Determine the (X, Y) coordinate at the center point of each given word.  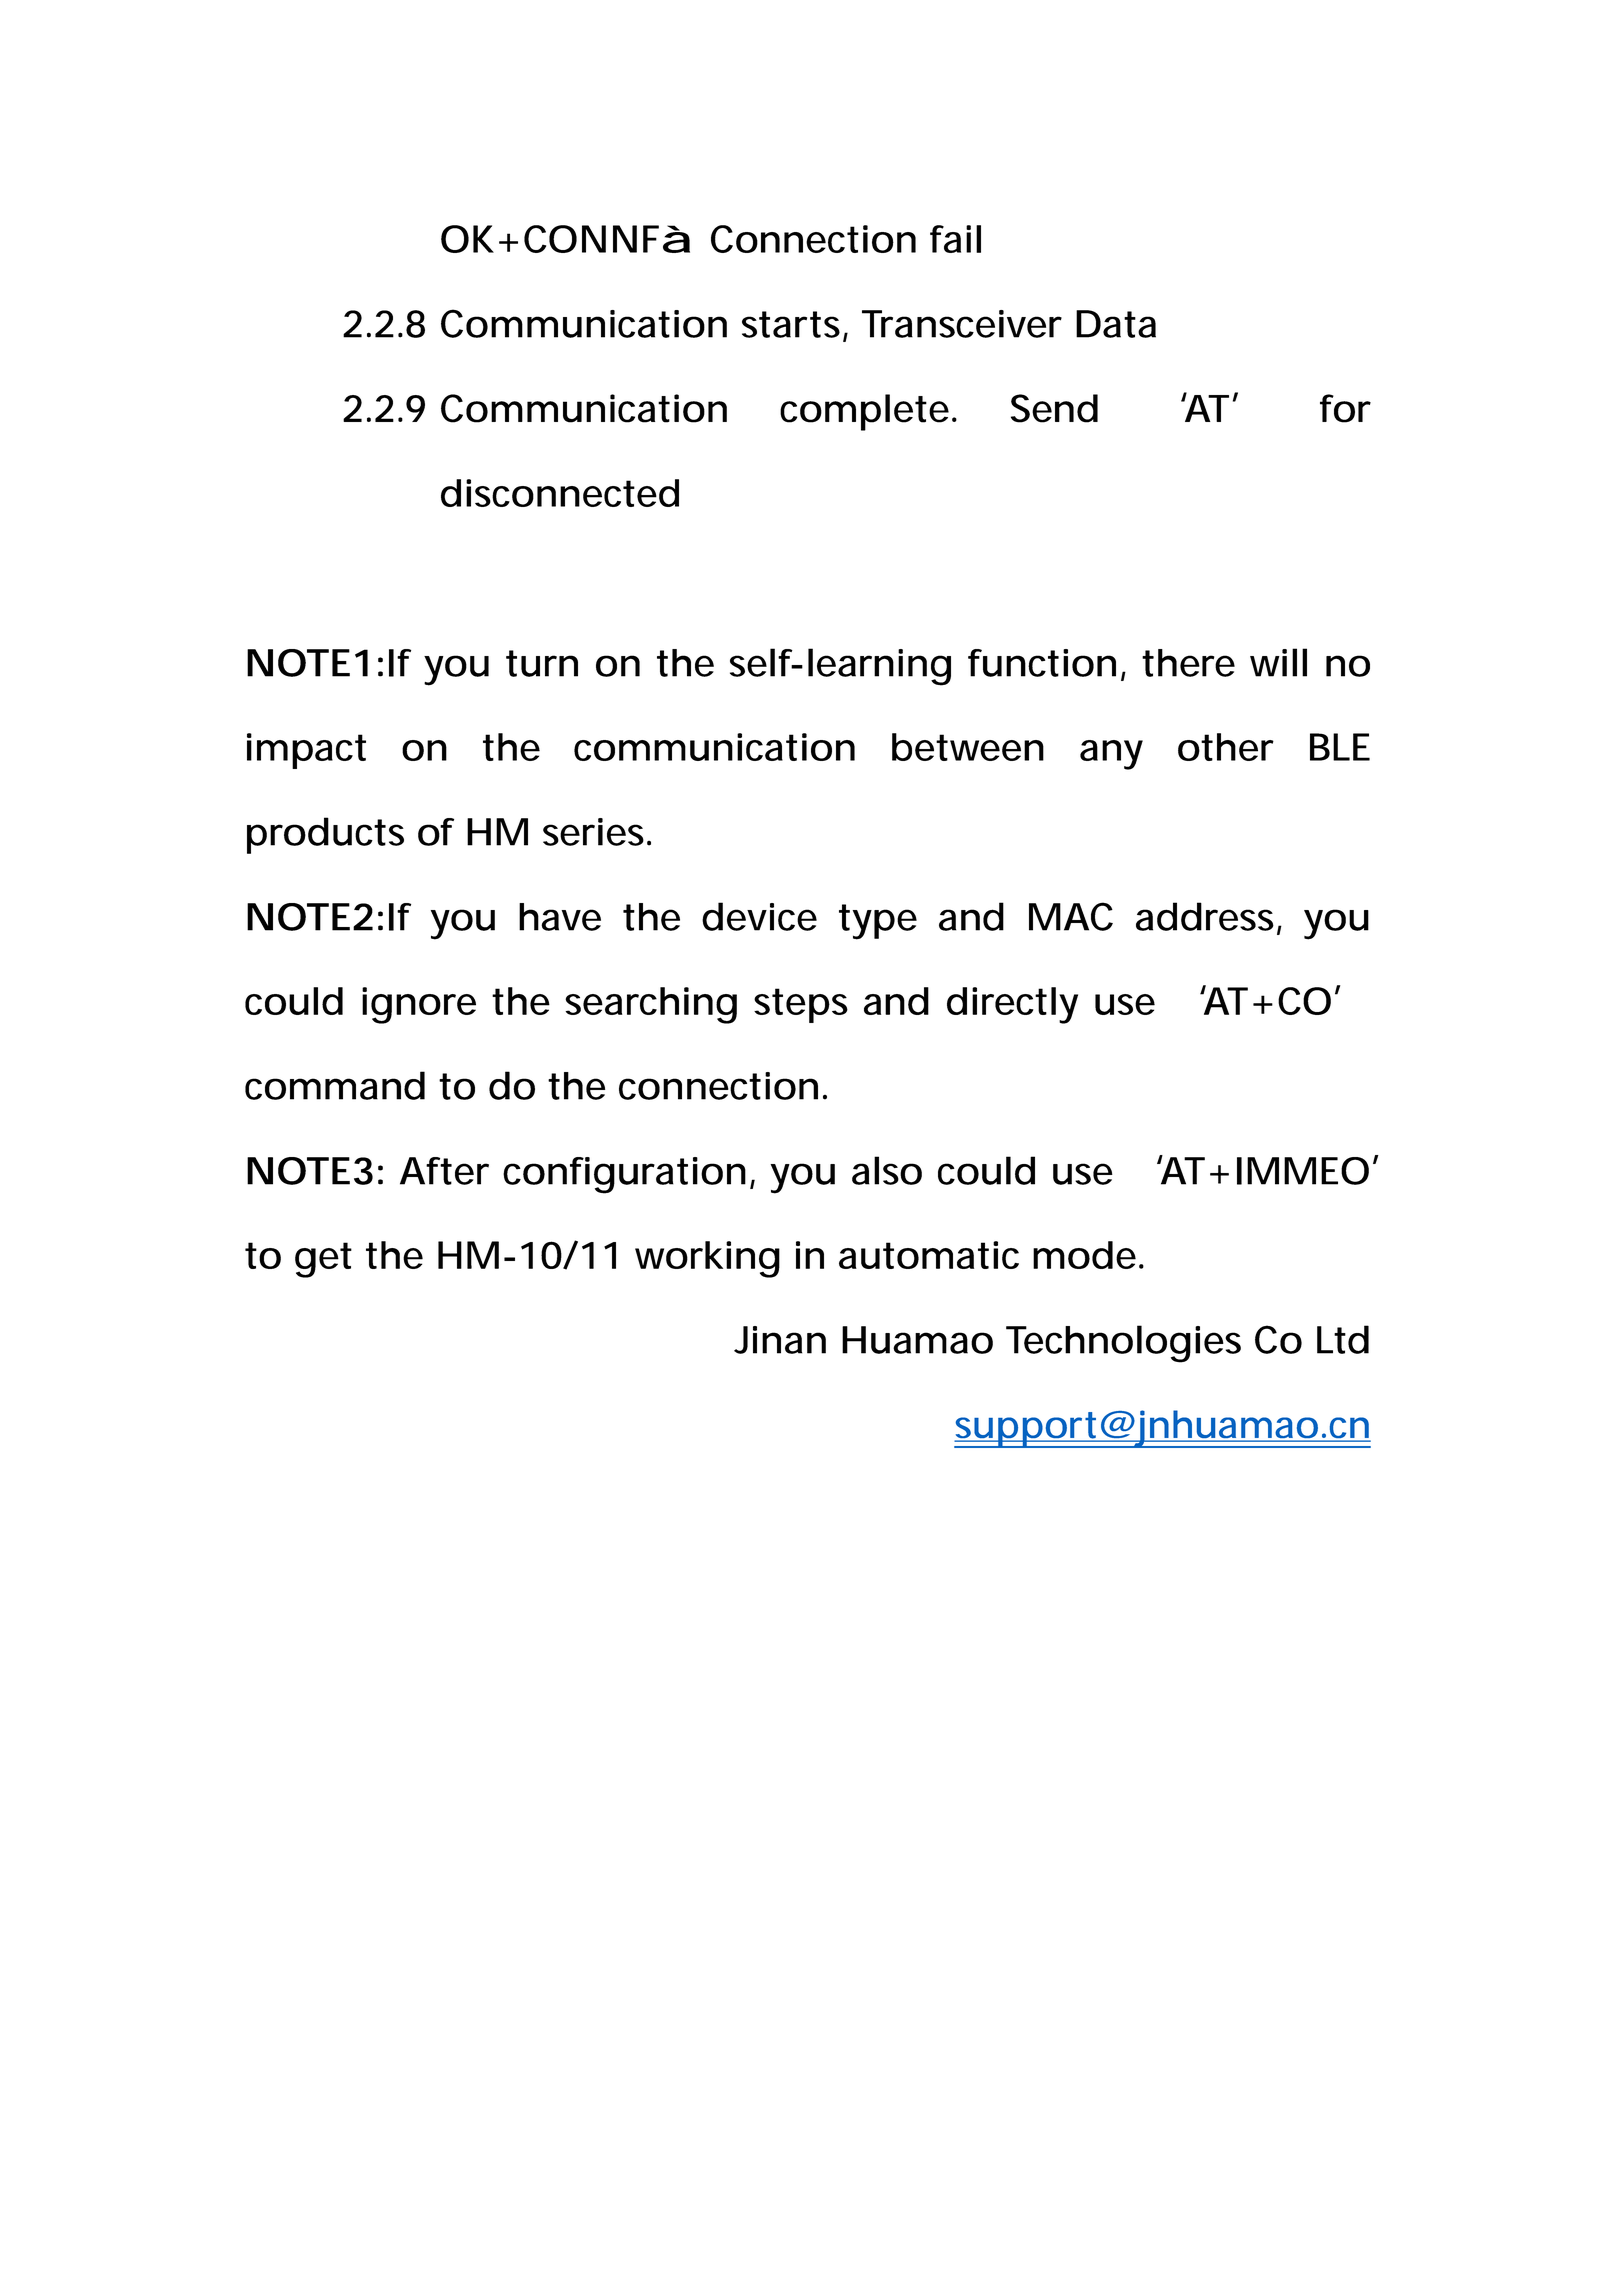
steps (801, 1005)
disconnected (560, 493)
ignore (419, 1005)
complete (864, 412)
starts (793, 325)
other (1226, 747)
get (323, 1260)
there (1188, 663)
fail (955, 239)
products (325, 835)
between (968, 747)
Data (1116, 324)
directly (1012, 1005)
